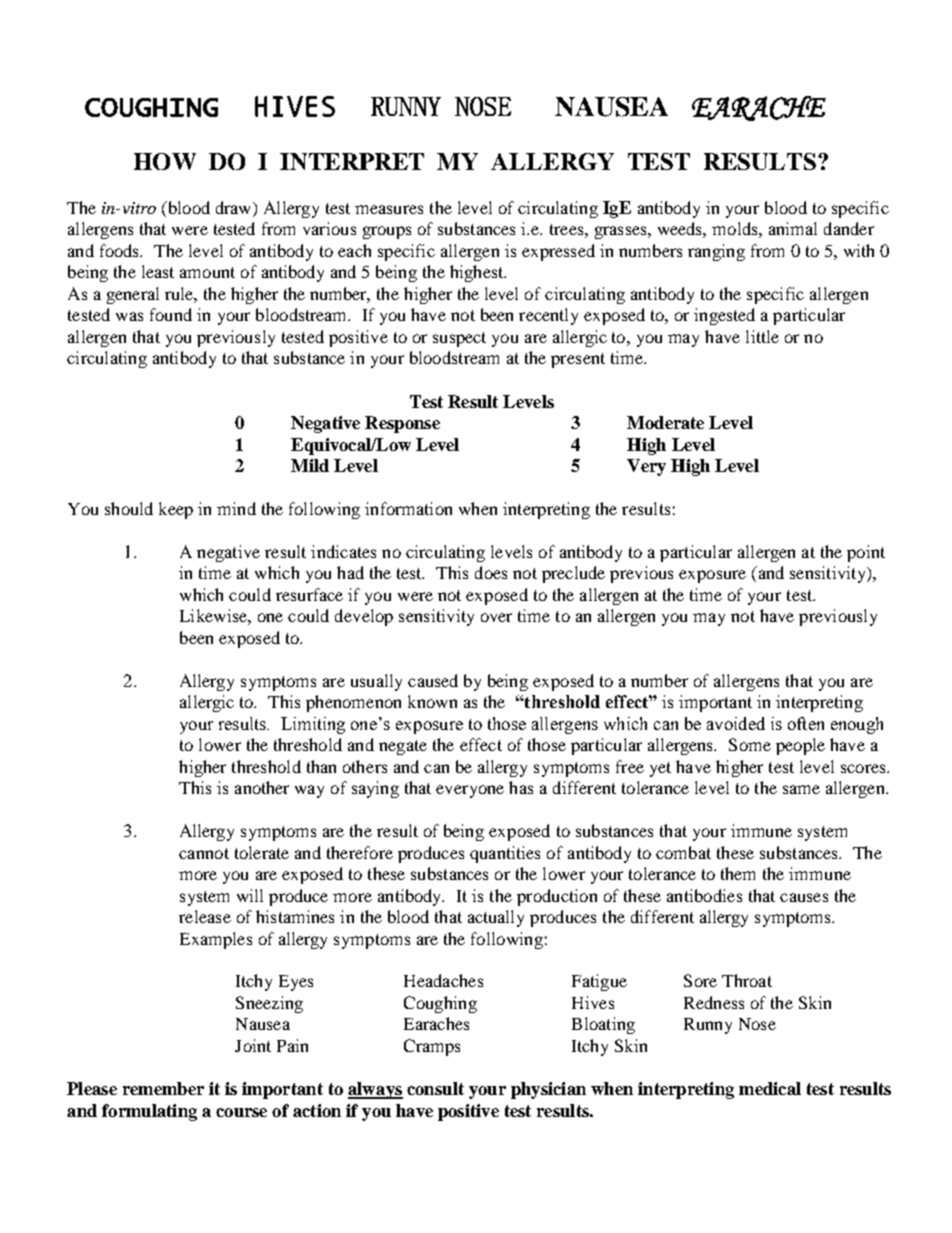  Describe the element at coordinates (770, 1088) in the image. I see `medical` at that location.
